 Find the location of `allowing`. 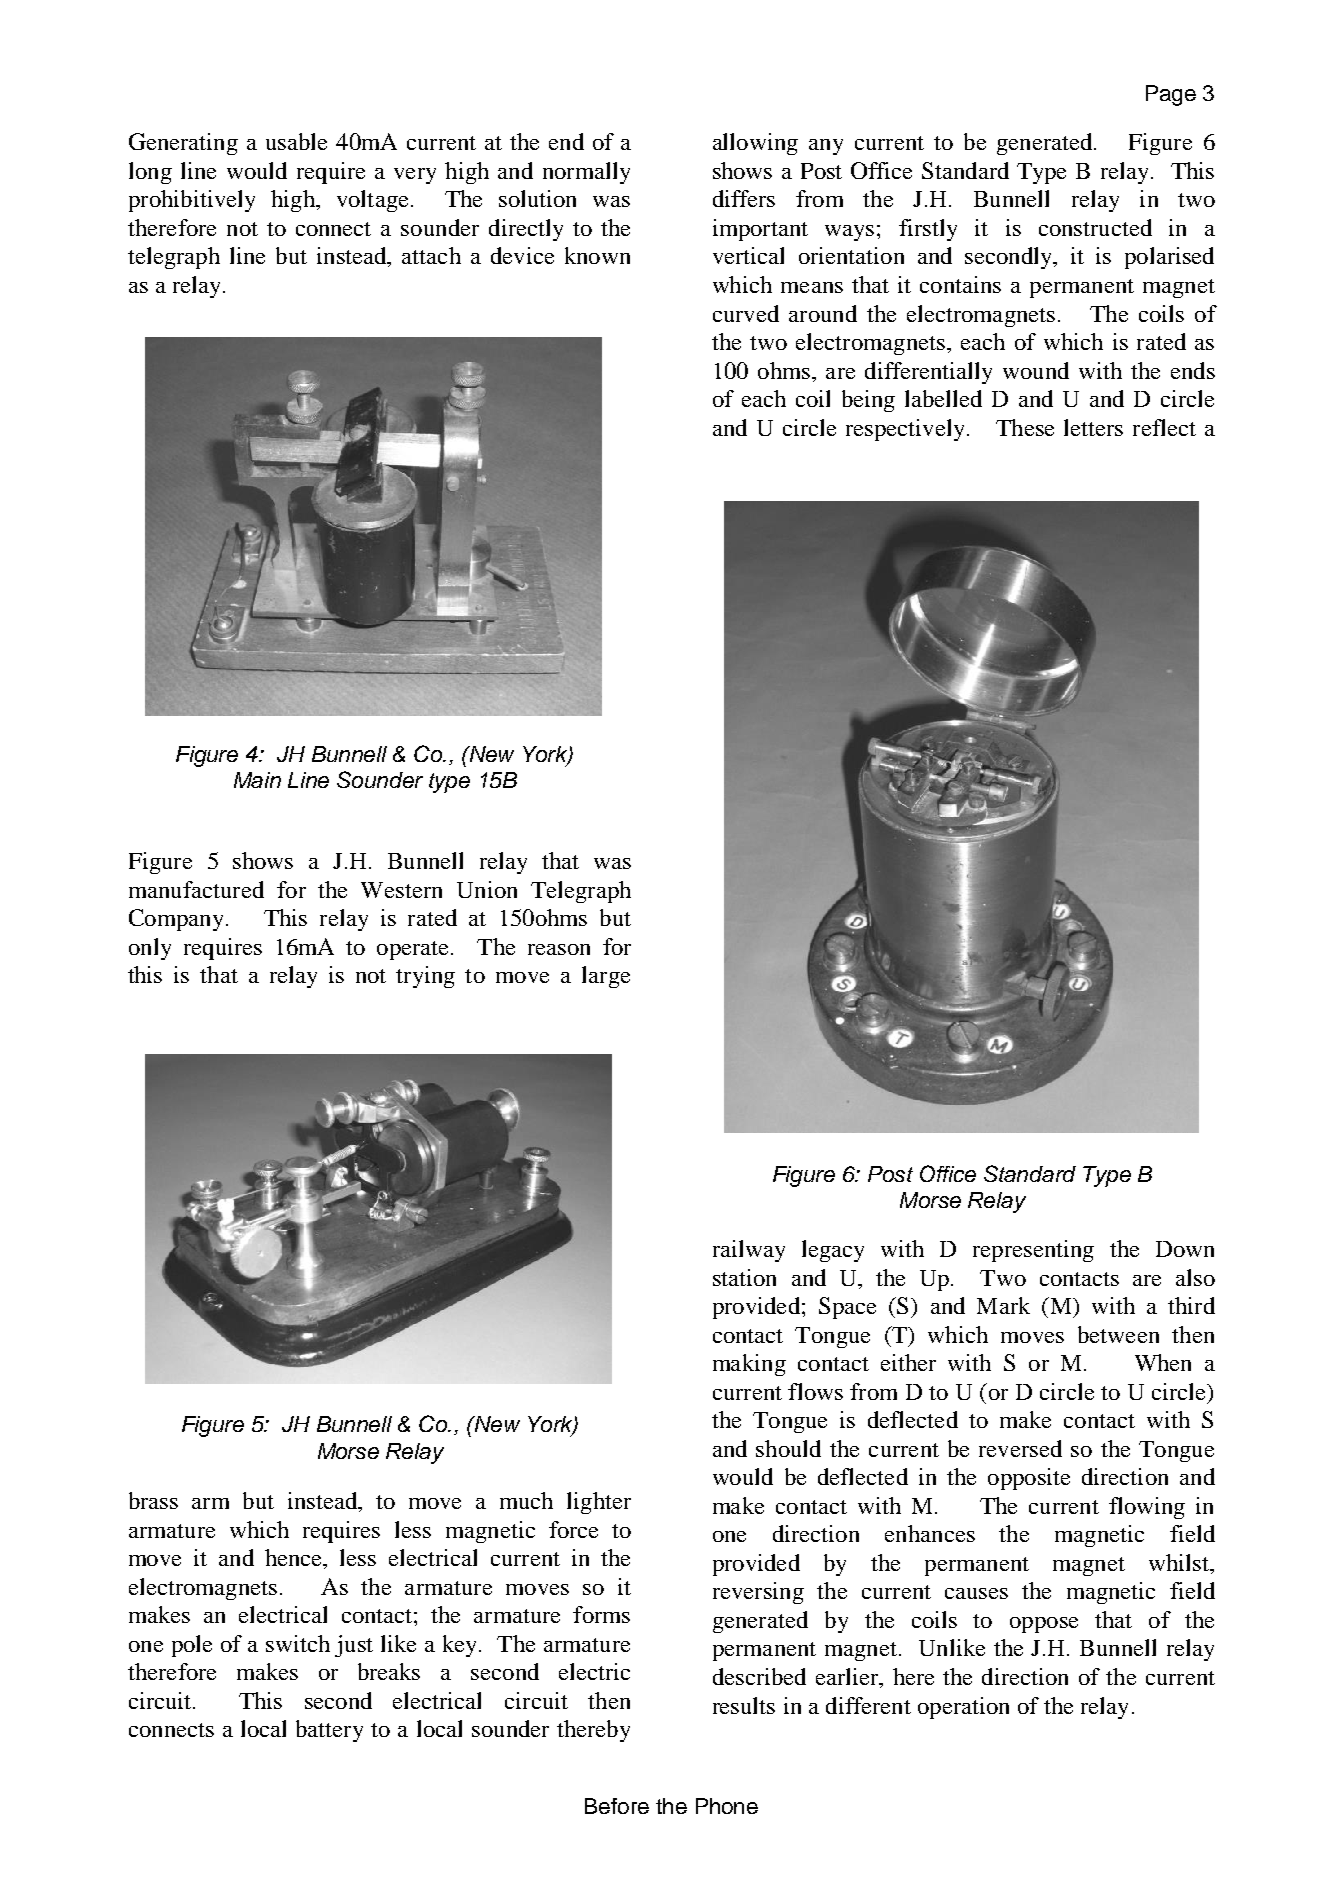

allowing is located at coordinates (755, 144).
